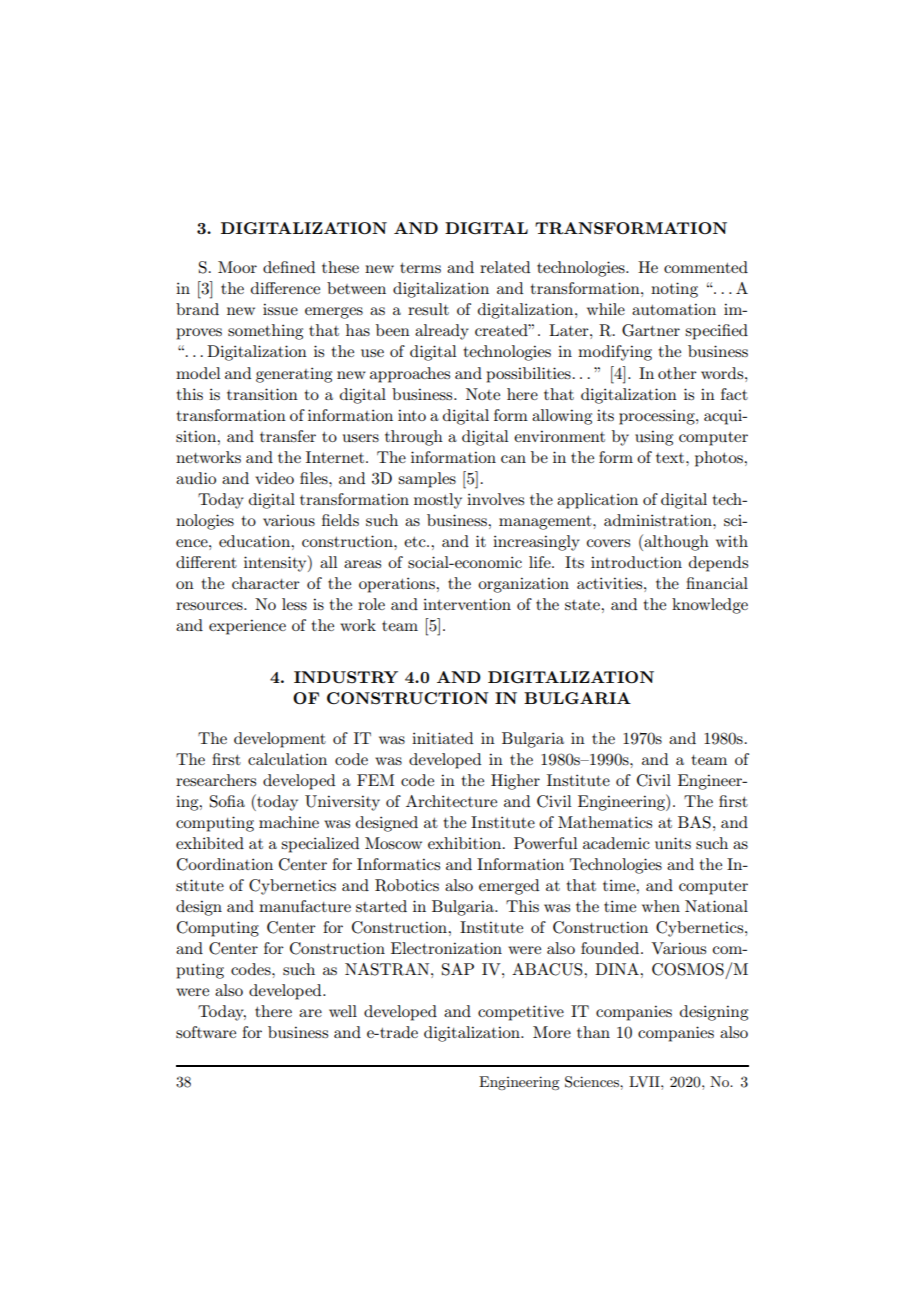 The height and width of the screenshot is (1308, 924). Describe the element at coordinates (467, 604) in the screenshot. I see `intervention` at that location.
